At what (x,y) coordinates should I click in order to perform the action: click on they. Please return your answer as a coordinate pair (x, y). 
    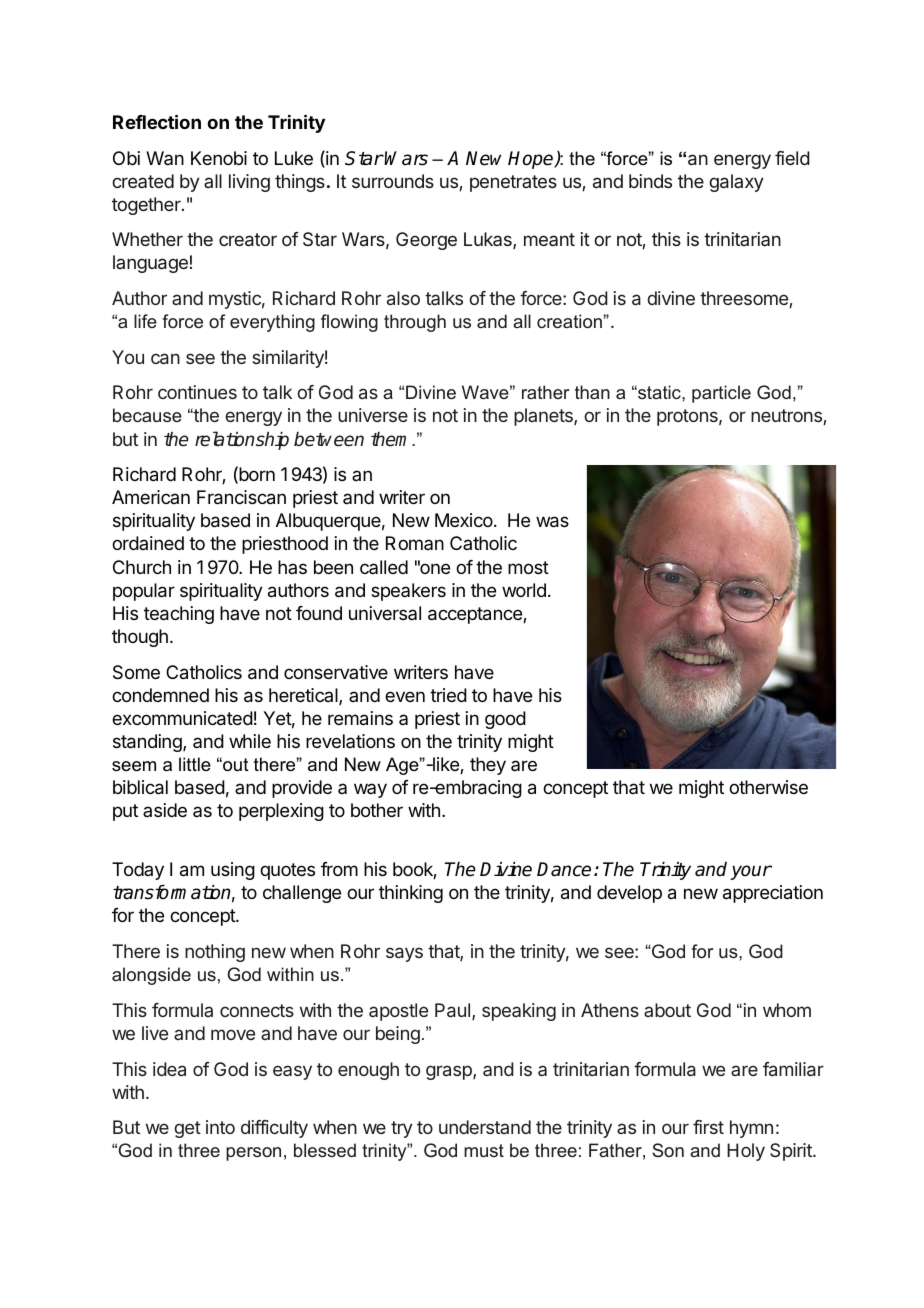
    Looking at the image, I should click on (488, 766).
